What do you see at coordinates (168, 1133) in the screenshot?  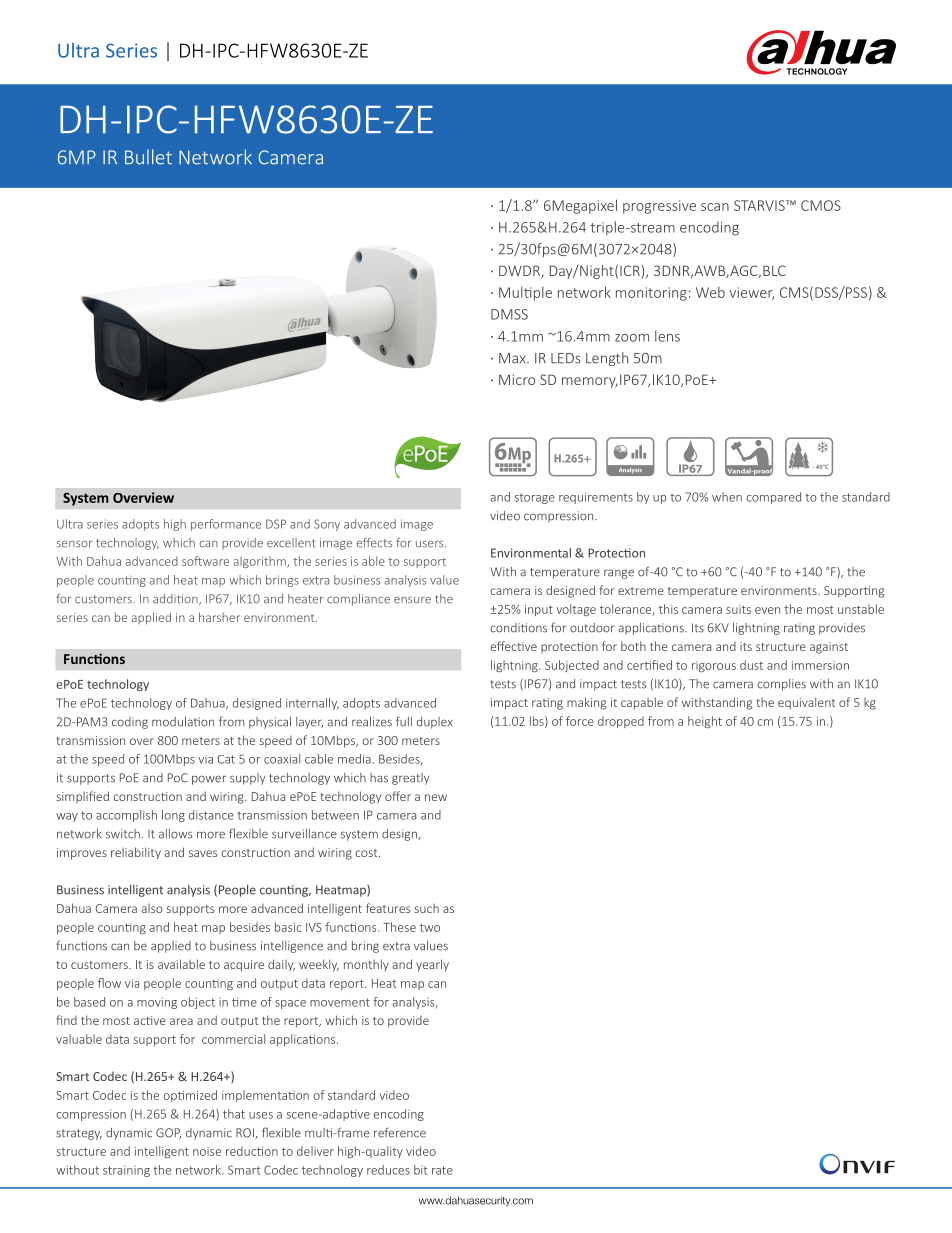 I see `GOP` at bounding box center [168, 1133].
